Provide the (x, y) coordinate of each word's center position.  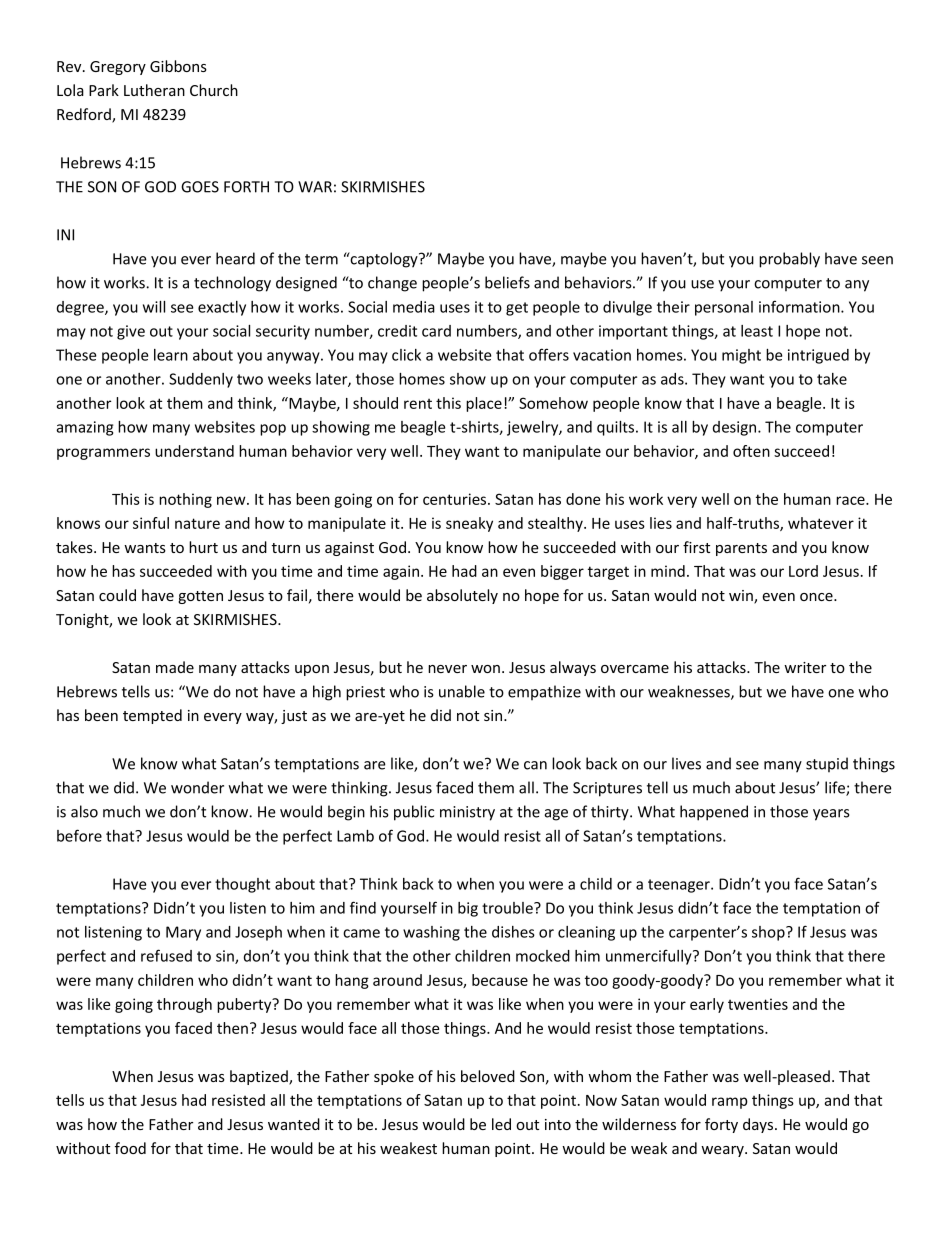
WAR (315, 187)
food (130, 1148)
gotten (200, 597)
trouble (508, 908)
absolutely (462, 596)
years (831, 815)
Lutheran (154, 90)
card (436, 331)
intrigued (818, 356)
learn (171, 355)
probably (789, 260)
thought (242, 885)
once (817, 597)
